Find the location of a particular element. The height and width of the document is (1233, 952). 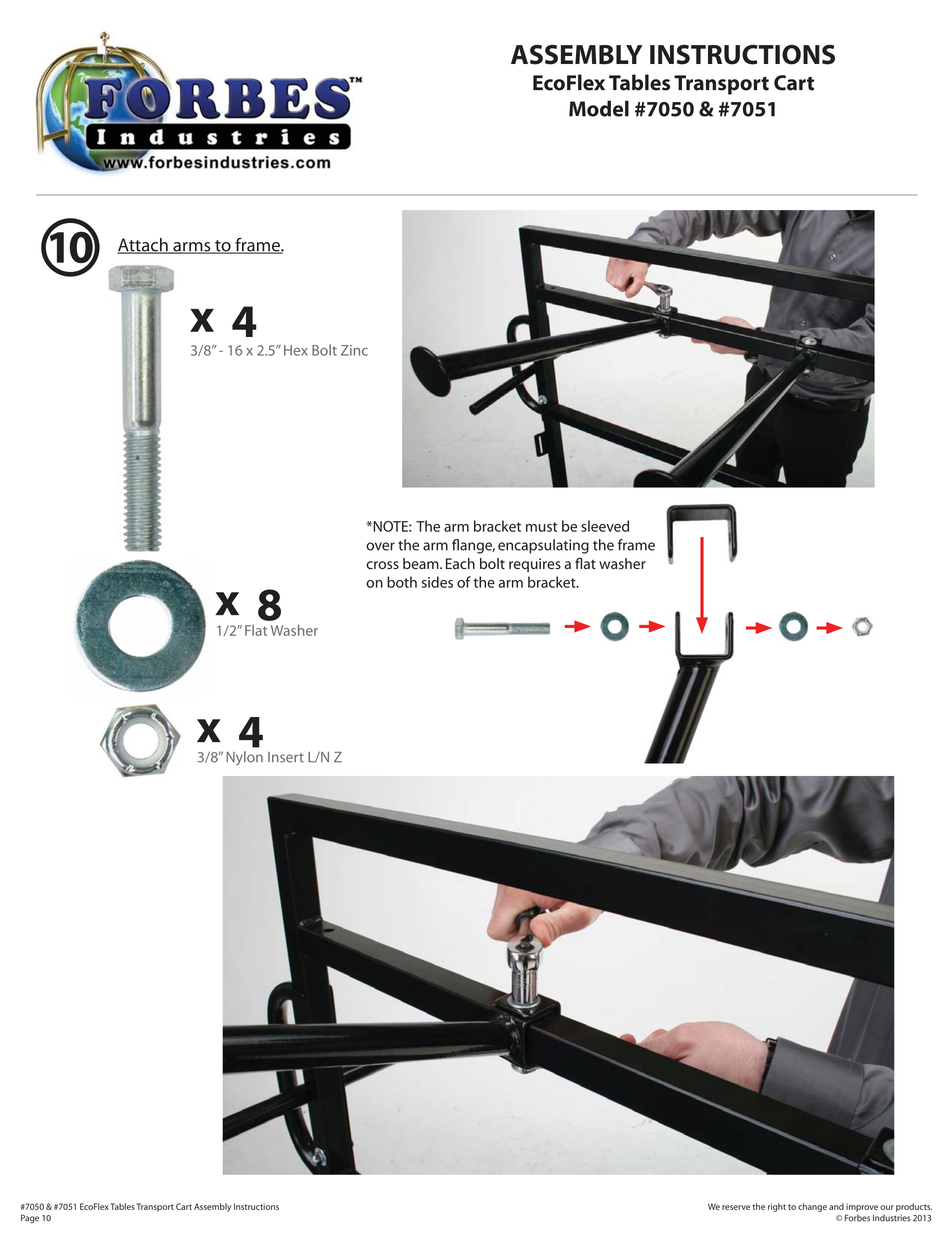

sleeved is located at coordinates (605, 526).
